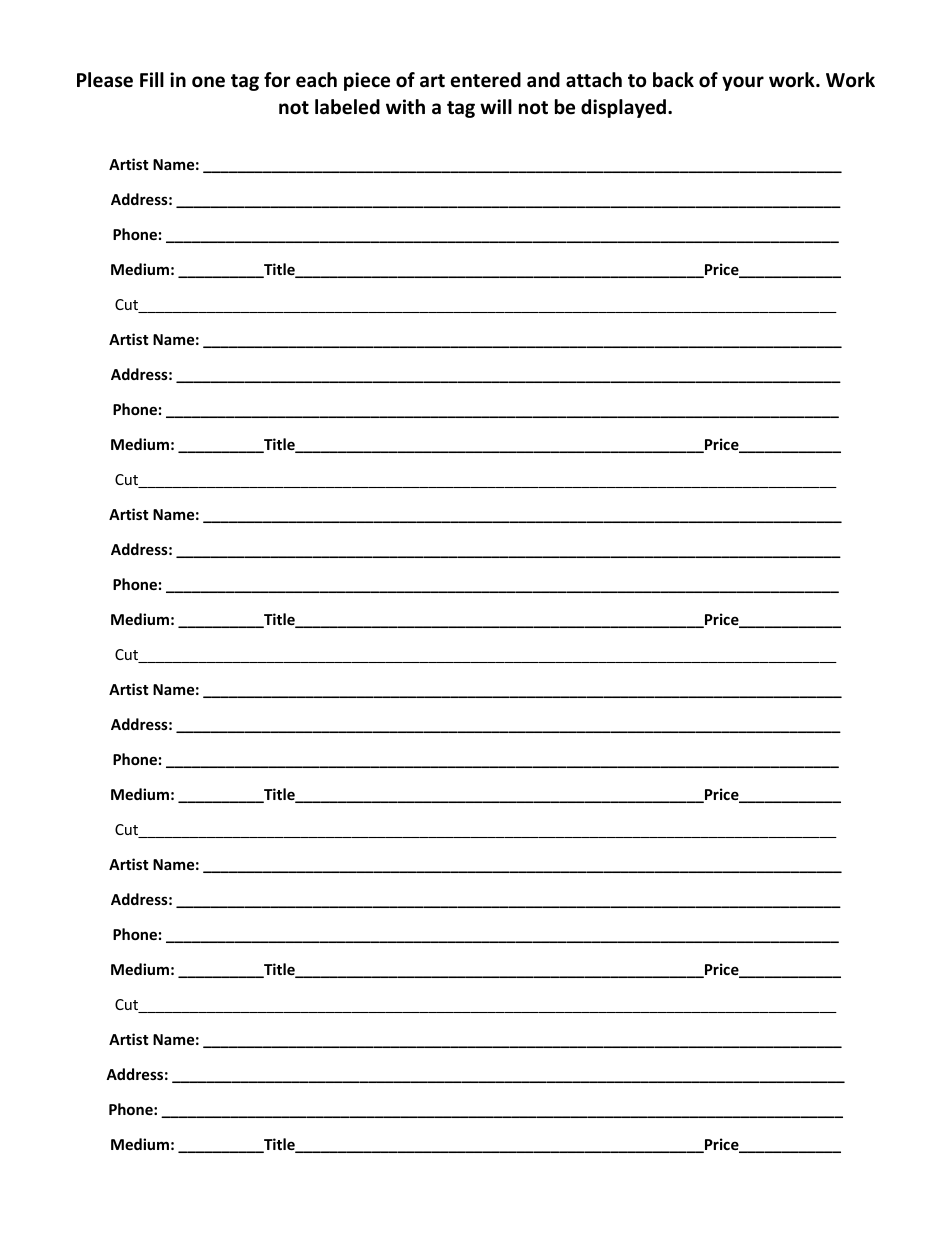 The width and height of the image is (952, 1233). Describe the element at coordinates (623, 108) in the image. I see `displayed` at that location.
